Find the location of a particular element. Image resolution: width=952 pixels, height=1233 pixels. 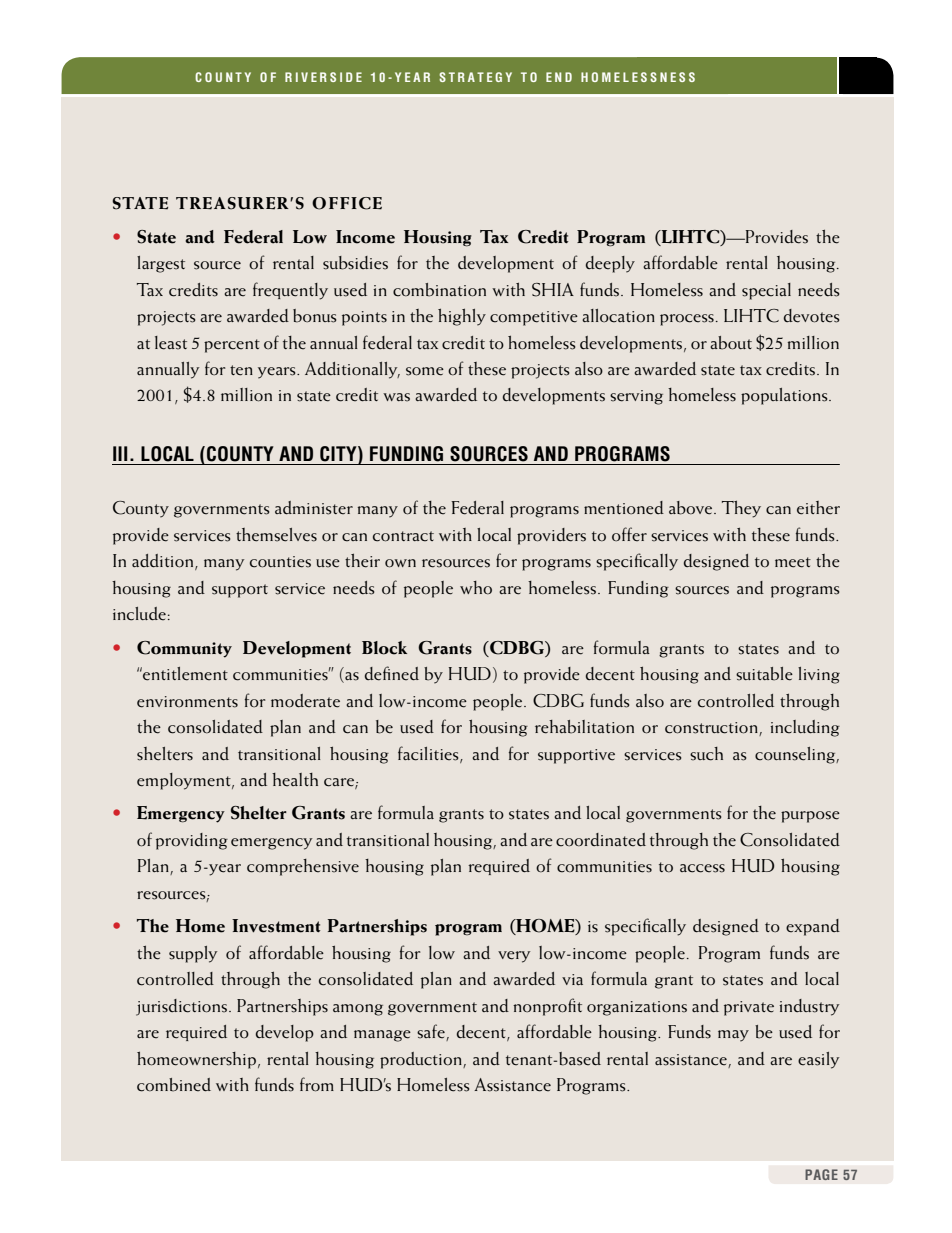

combined is located at coordinates (174, 1085).
